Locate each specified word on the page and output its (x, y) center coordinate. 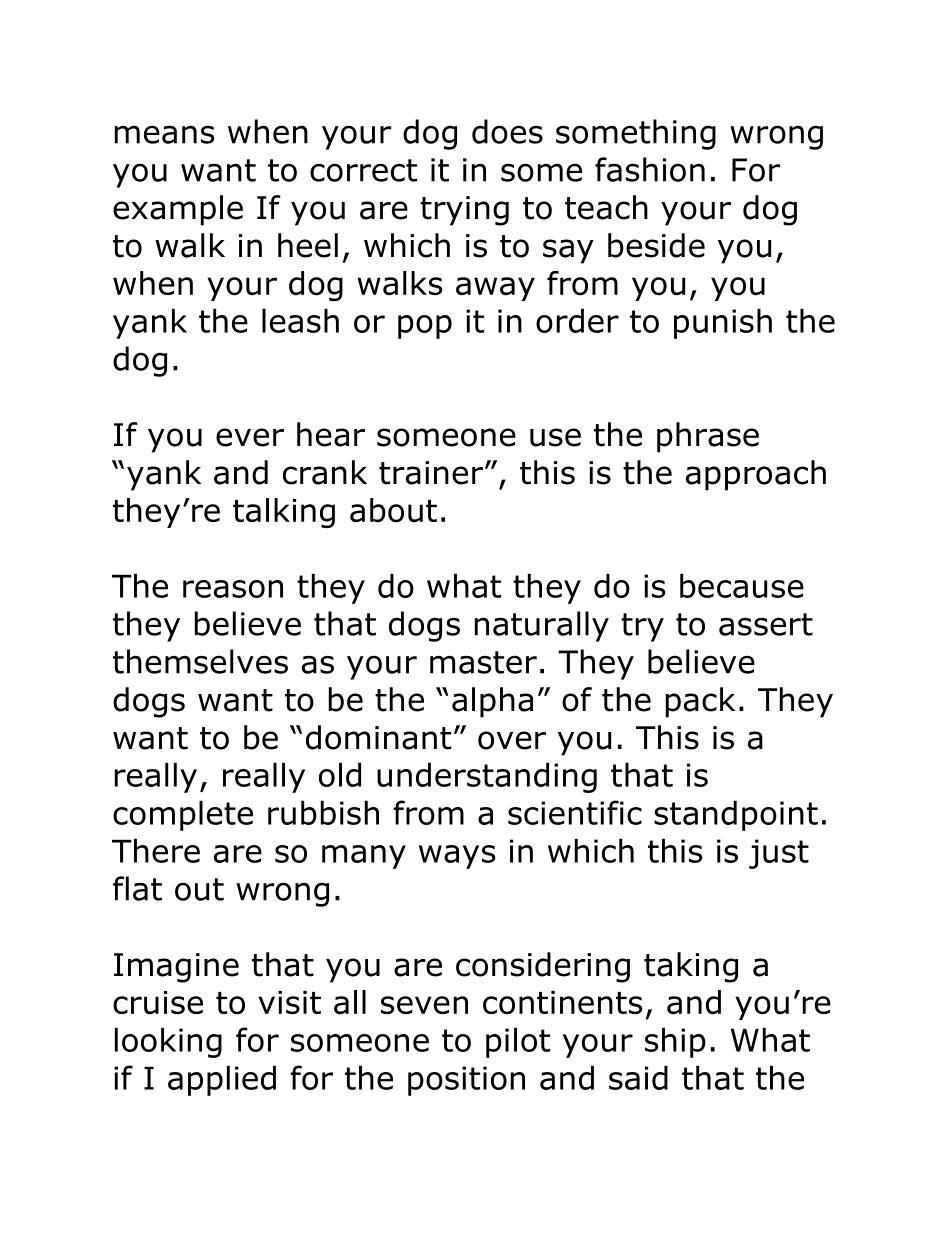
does (507, 131)
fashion (650, 169)
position (466, 1081)
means (164, 134)
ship (675, 1042)
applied (222, 1080)
